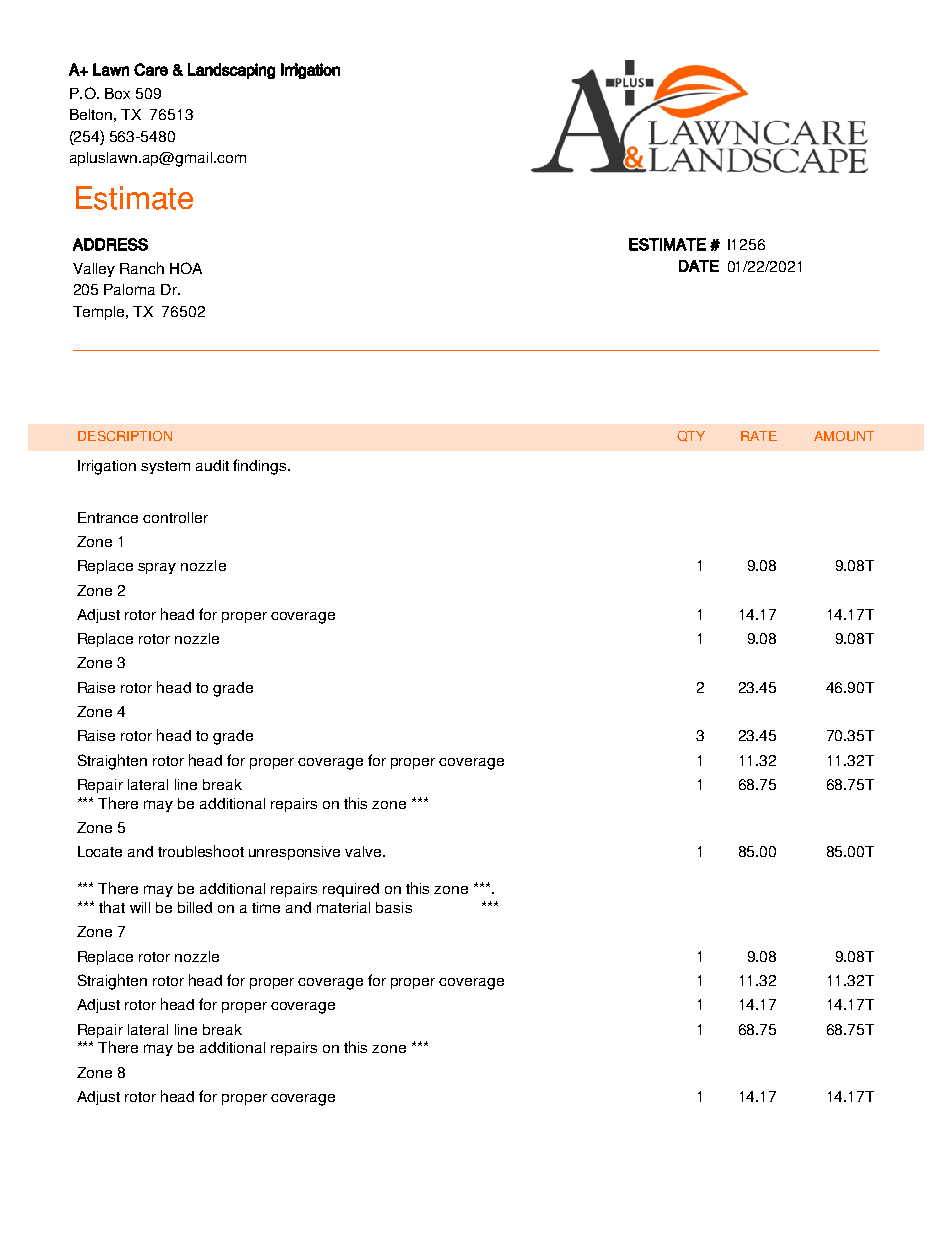 Image resolution: width=952 pixels, height=1233 pixels. What do you see at coordinates (699, 266) in the screenshot?
I see `DATE` at bounding box center [699, 266].
